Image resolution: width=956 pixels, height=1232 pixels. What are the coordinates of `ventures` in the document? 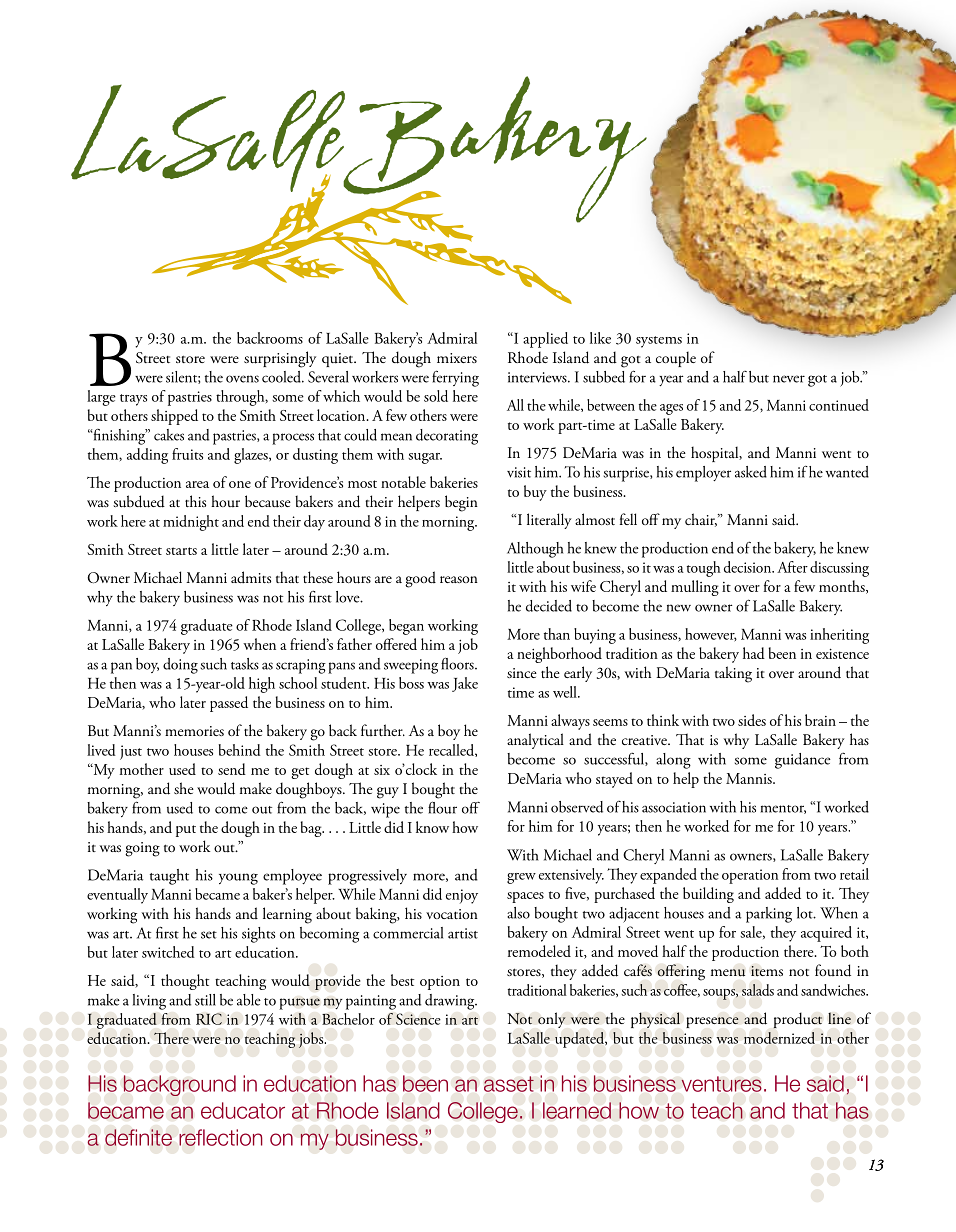 It's located at (721, 1084).
